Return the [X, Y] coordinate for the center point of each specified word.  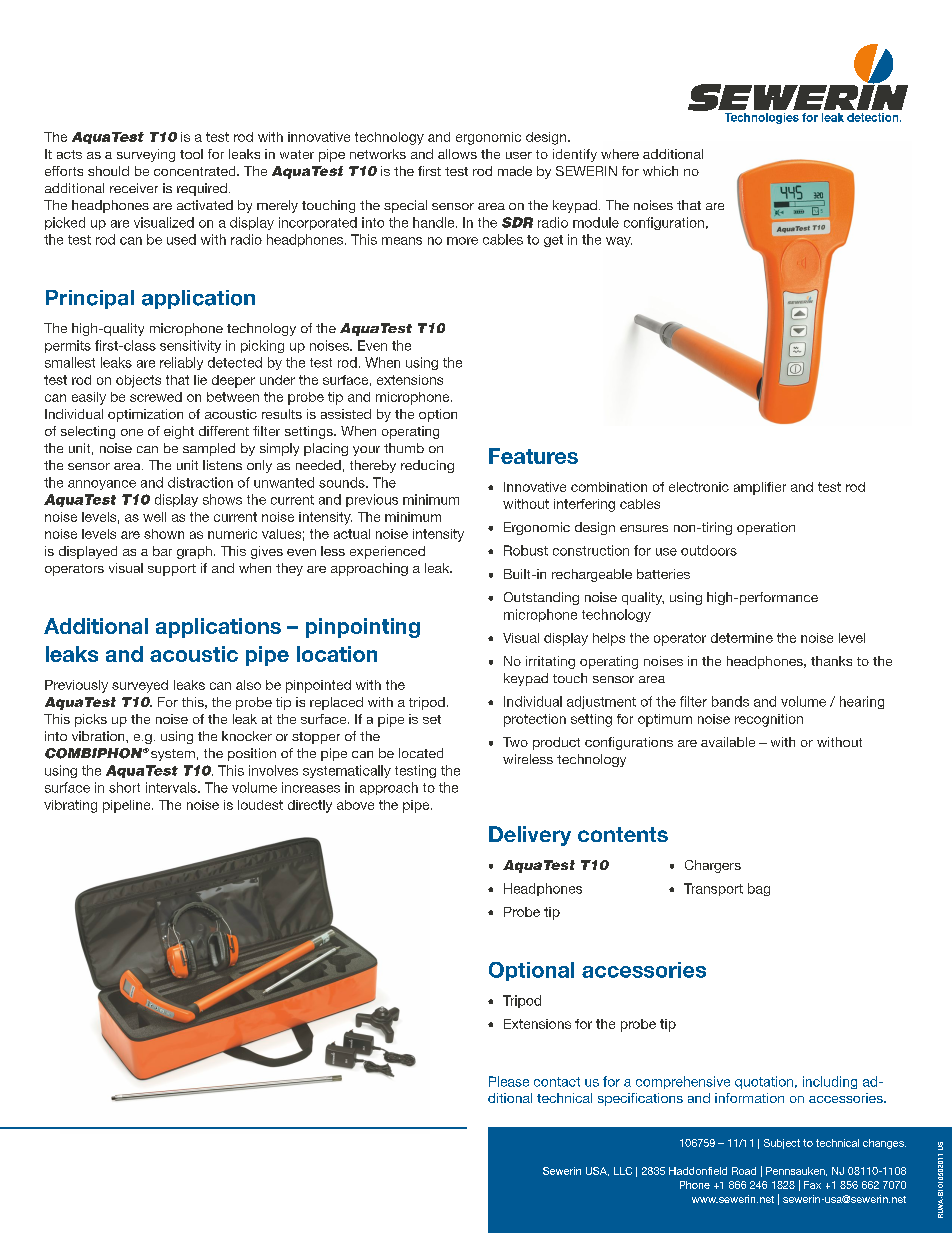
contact [557, 1082]
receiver [134, 188]
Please [509, 1081]
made [515, 171]
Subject [782, 1144]
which [660, 171]
